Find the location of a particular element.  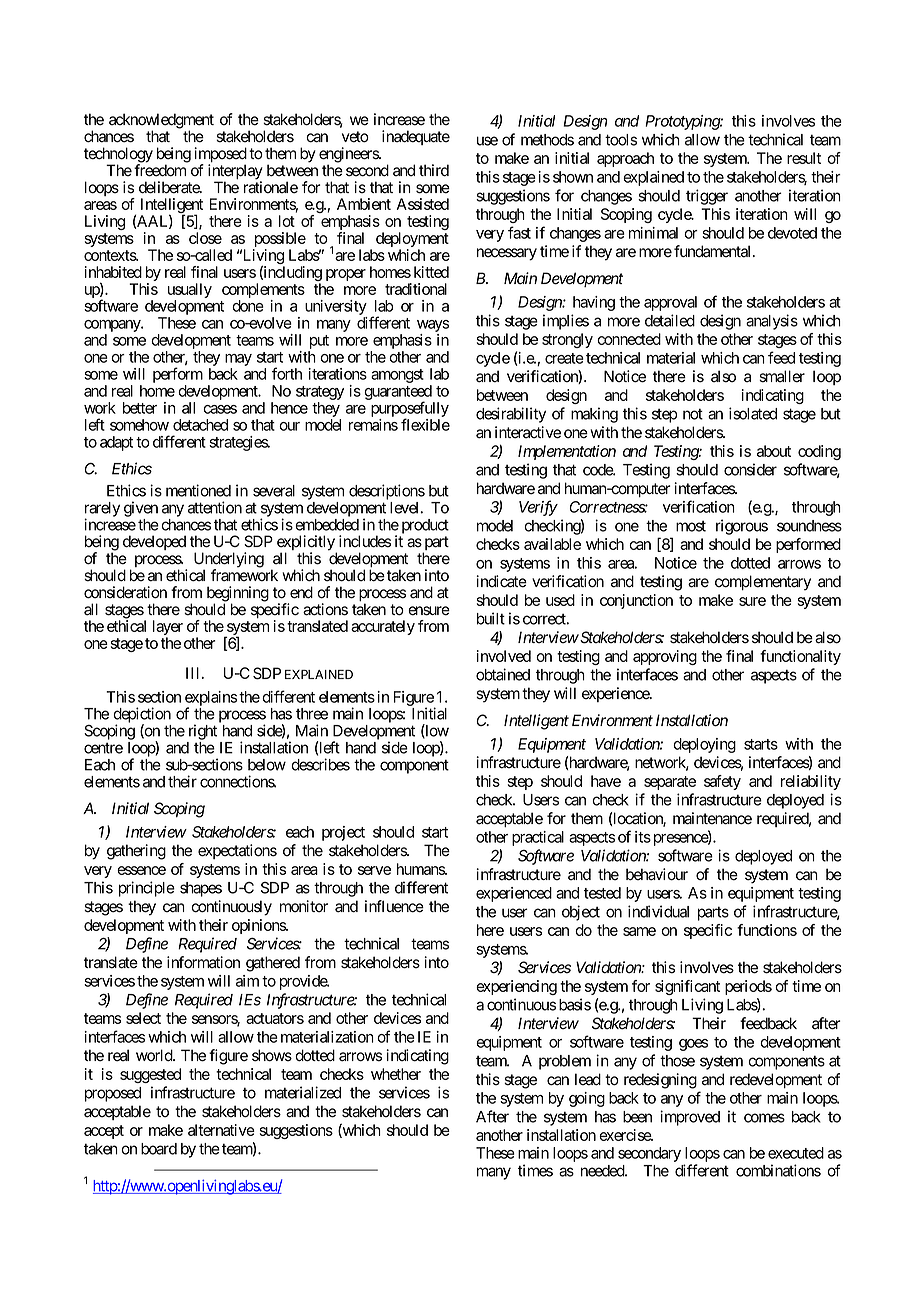

purposefully is located at coordinates (410, 410).
